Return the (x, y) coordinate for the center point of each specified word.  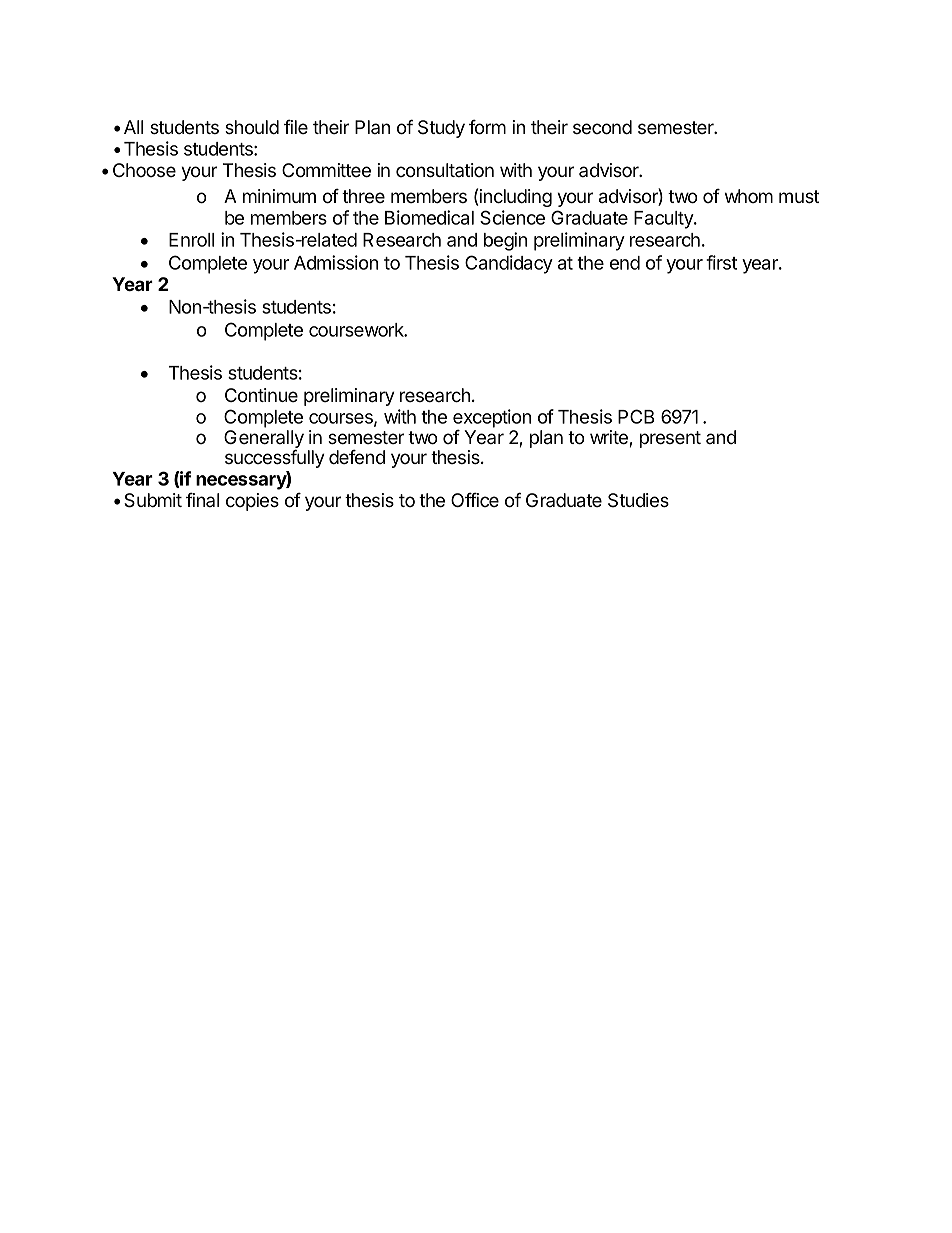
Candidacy (509, 264)
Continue (261, 395)
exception (492, 418)
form (487, 127)
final (202, 500)
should (252, 127)
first (721, 262)
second (602, 127)
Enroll (191, 240)
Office (475, 500)
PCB (636, 416)
